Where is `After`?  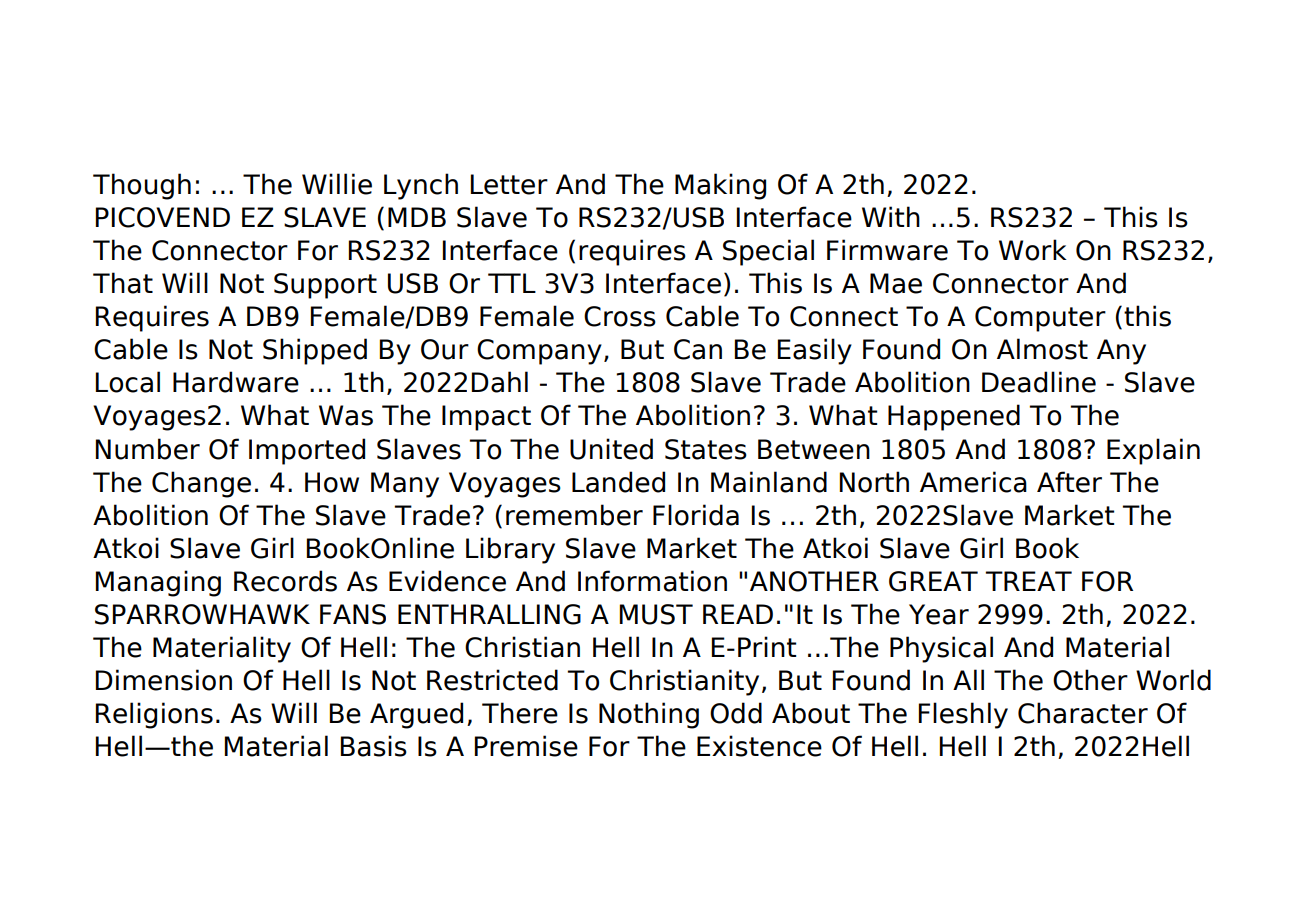 After is located at coordinates (1069, 482).
